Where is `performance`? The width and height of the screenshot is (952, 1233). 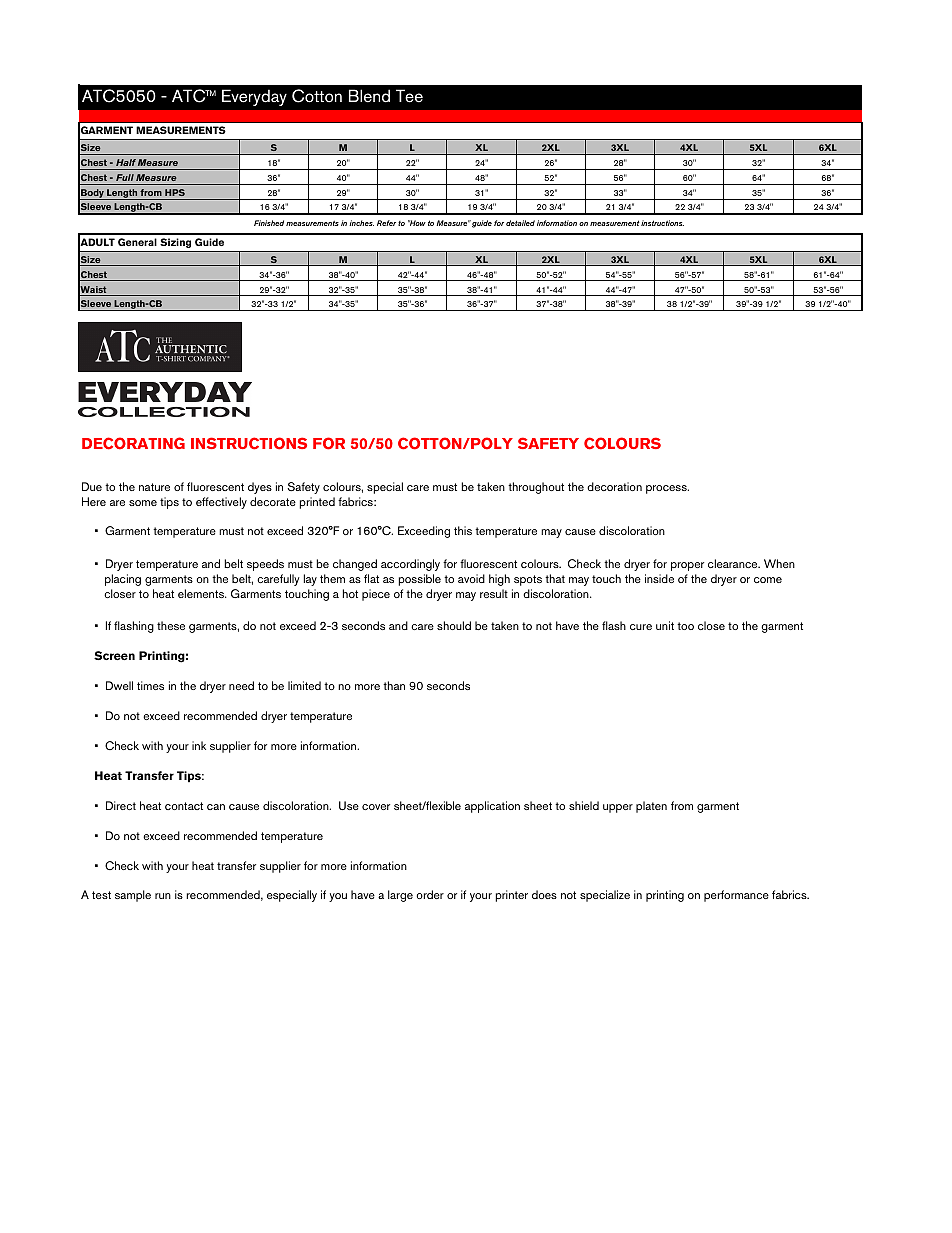
performance is located at coordinates (736, 896).
